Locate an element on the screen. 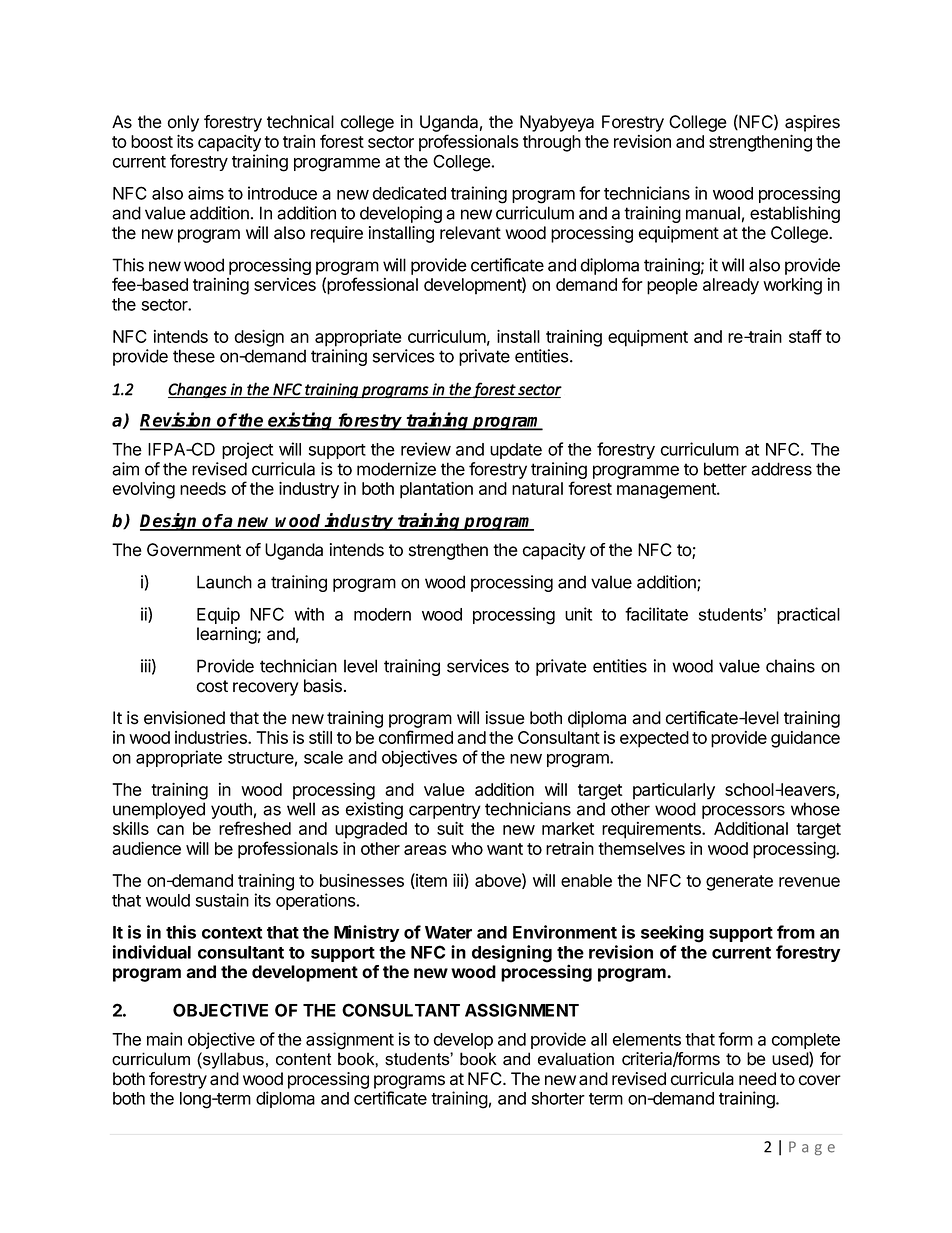 The height and width of the screenshot is (1233, 952). better is located at coordinates (725, 469).
